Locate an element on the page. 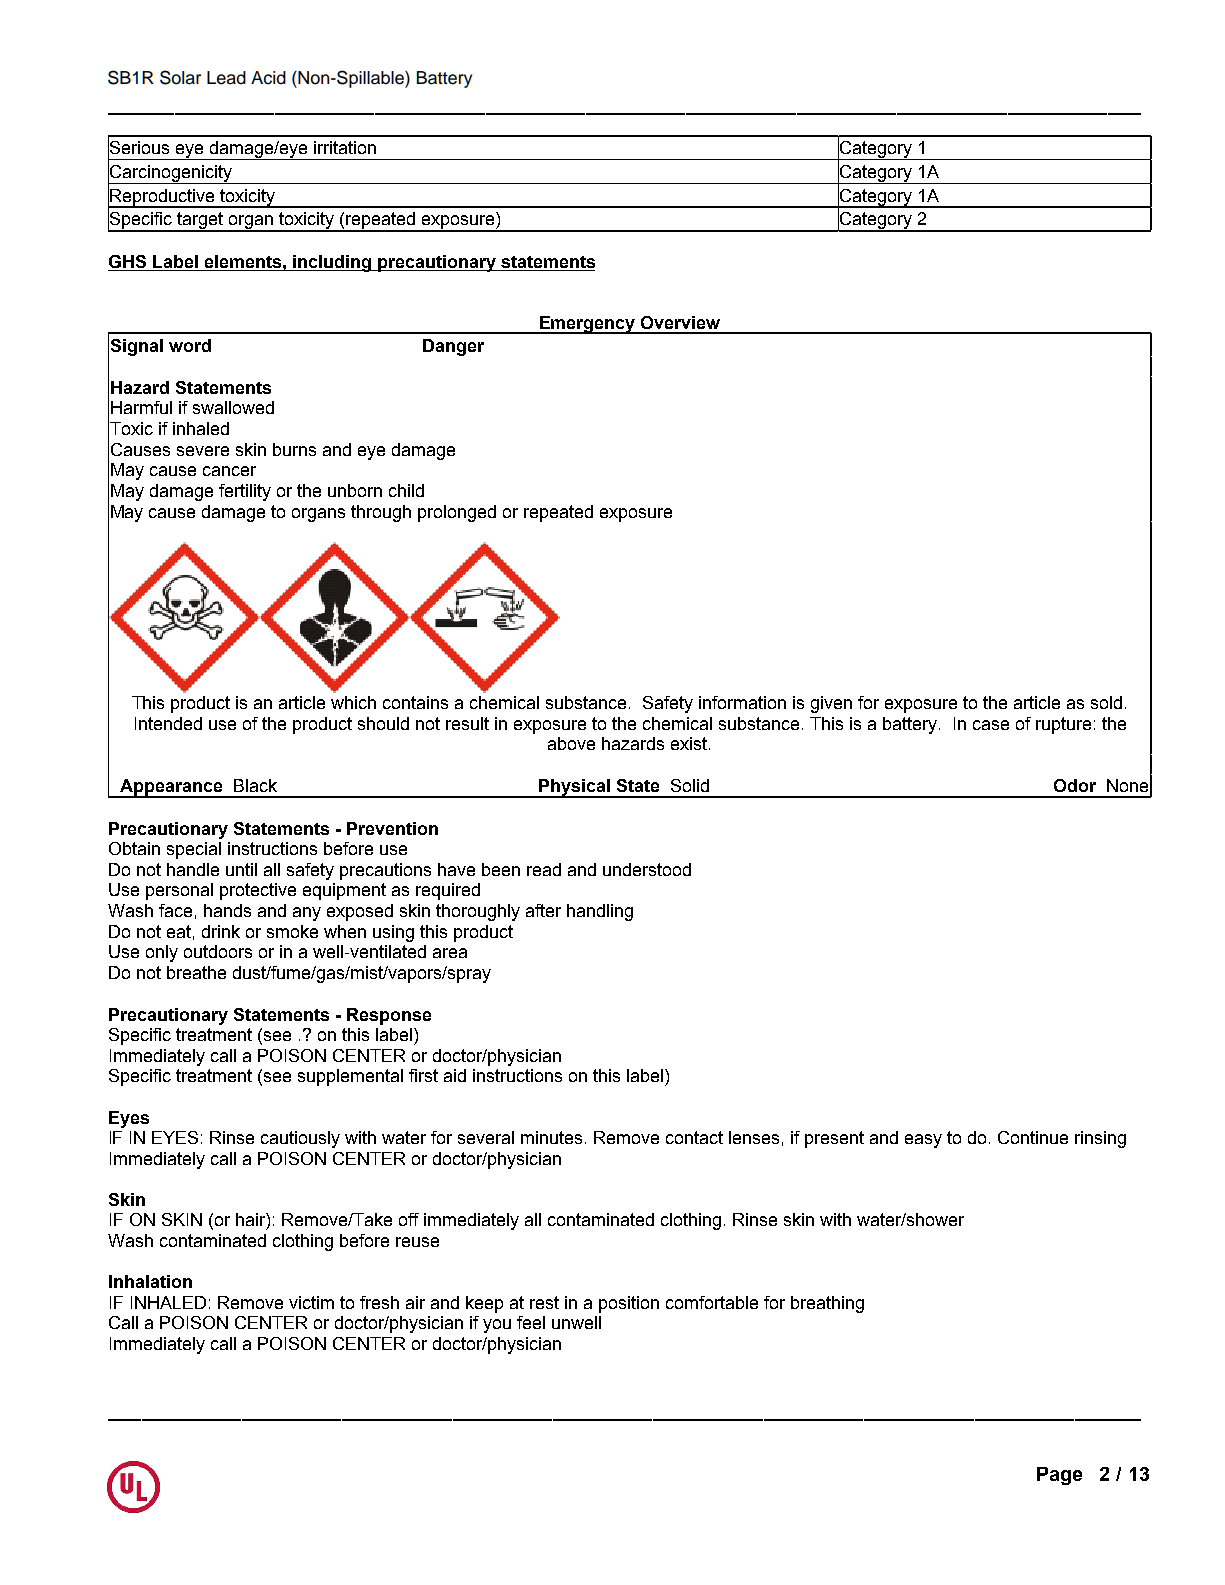 The height and width of the page is (1585, 1225). sold is located at coordinates (1106, 702).
